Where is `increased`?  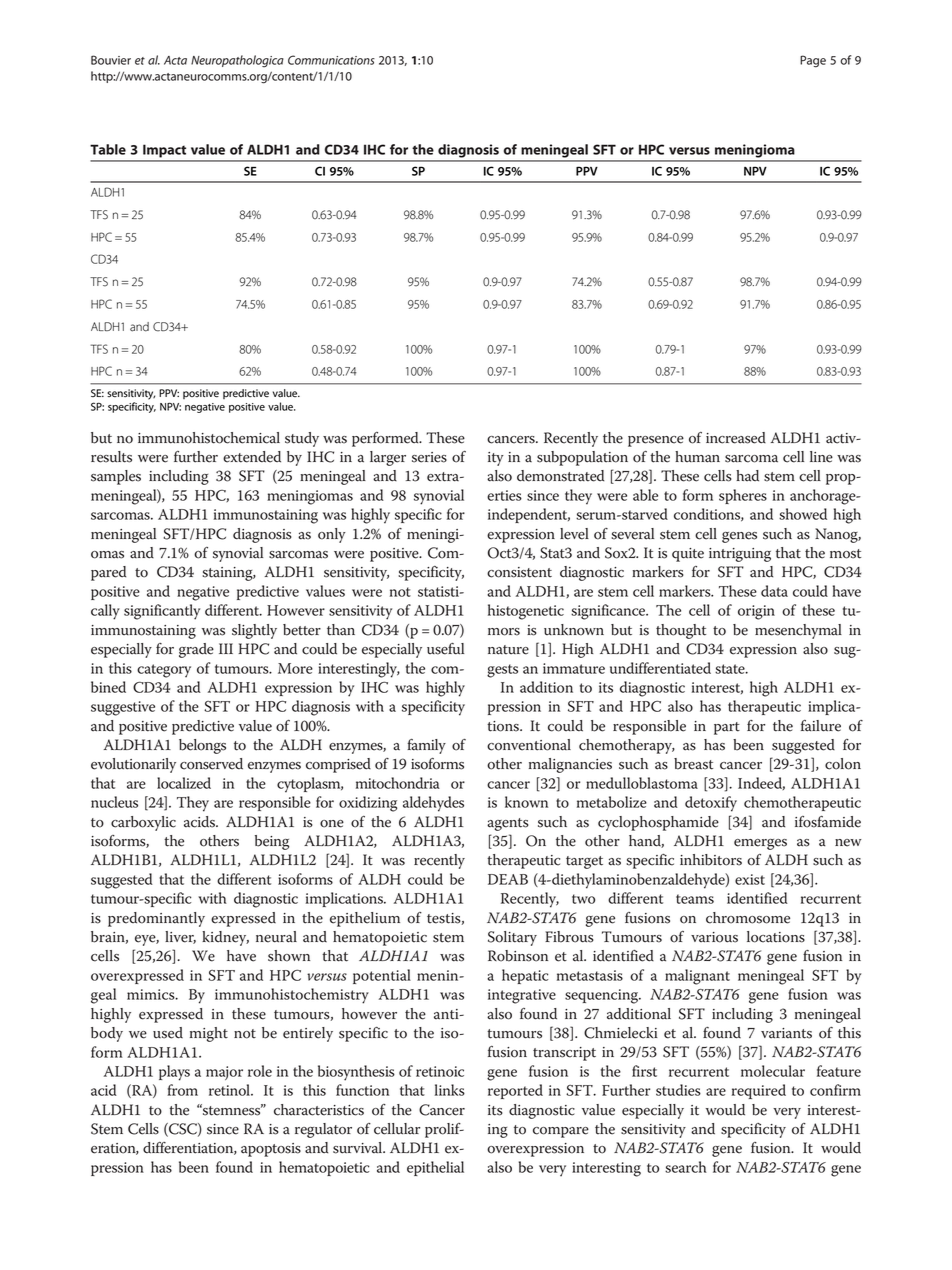
increased is located at coordinates (736, 438).
